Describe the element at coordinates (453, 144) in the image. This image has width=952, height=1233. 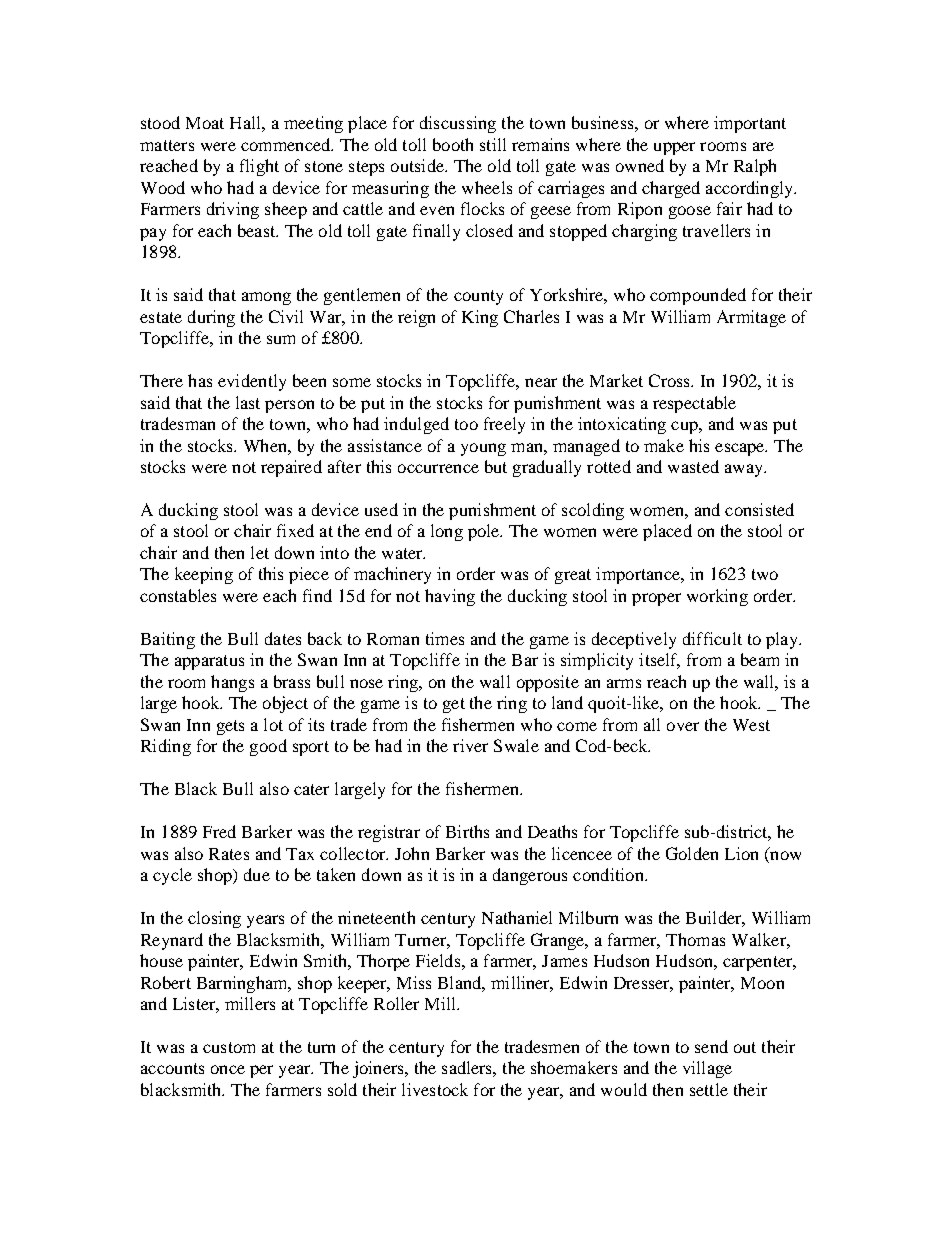
I see `booth` at that location.
